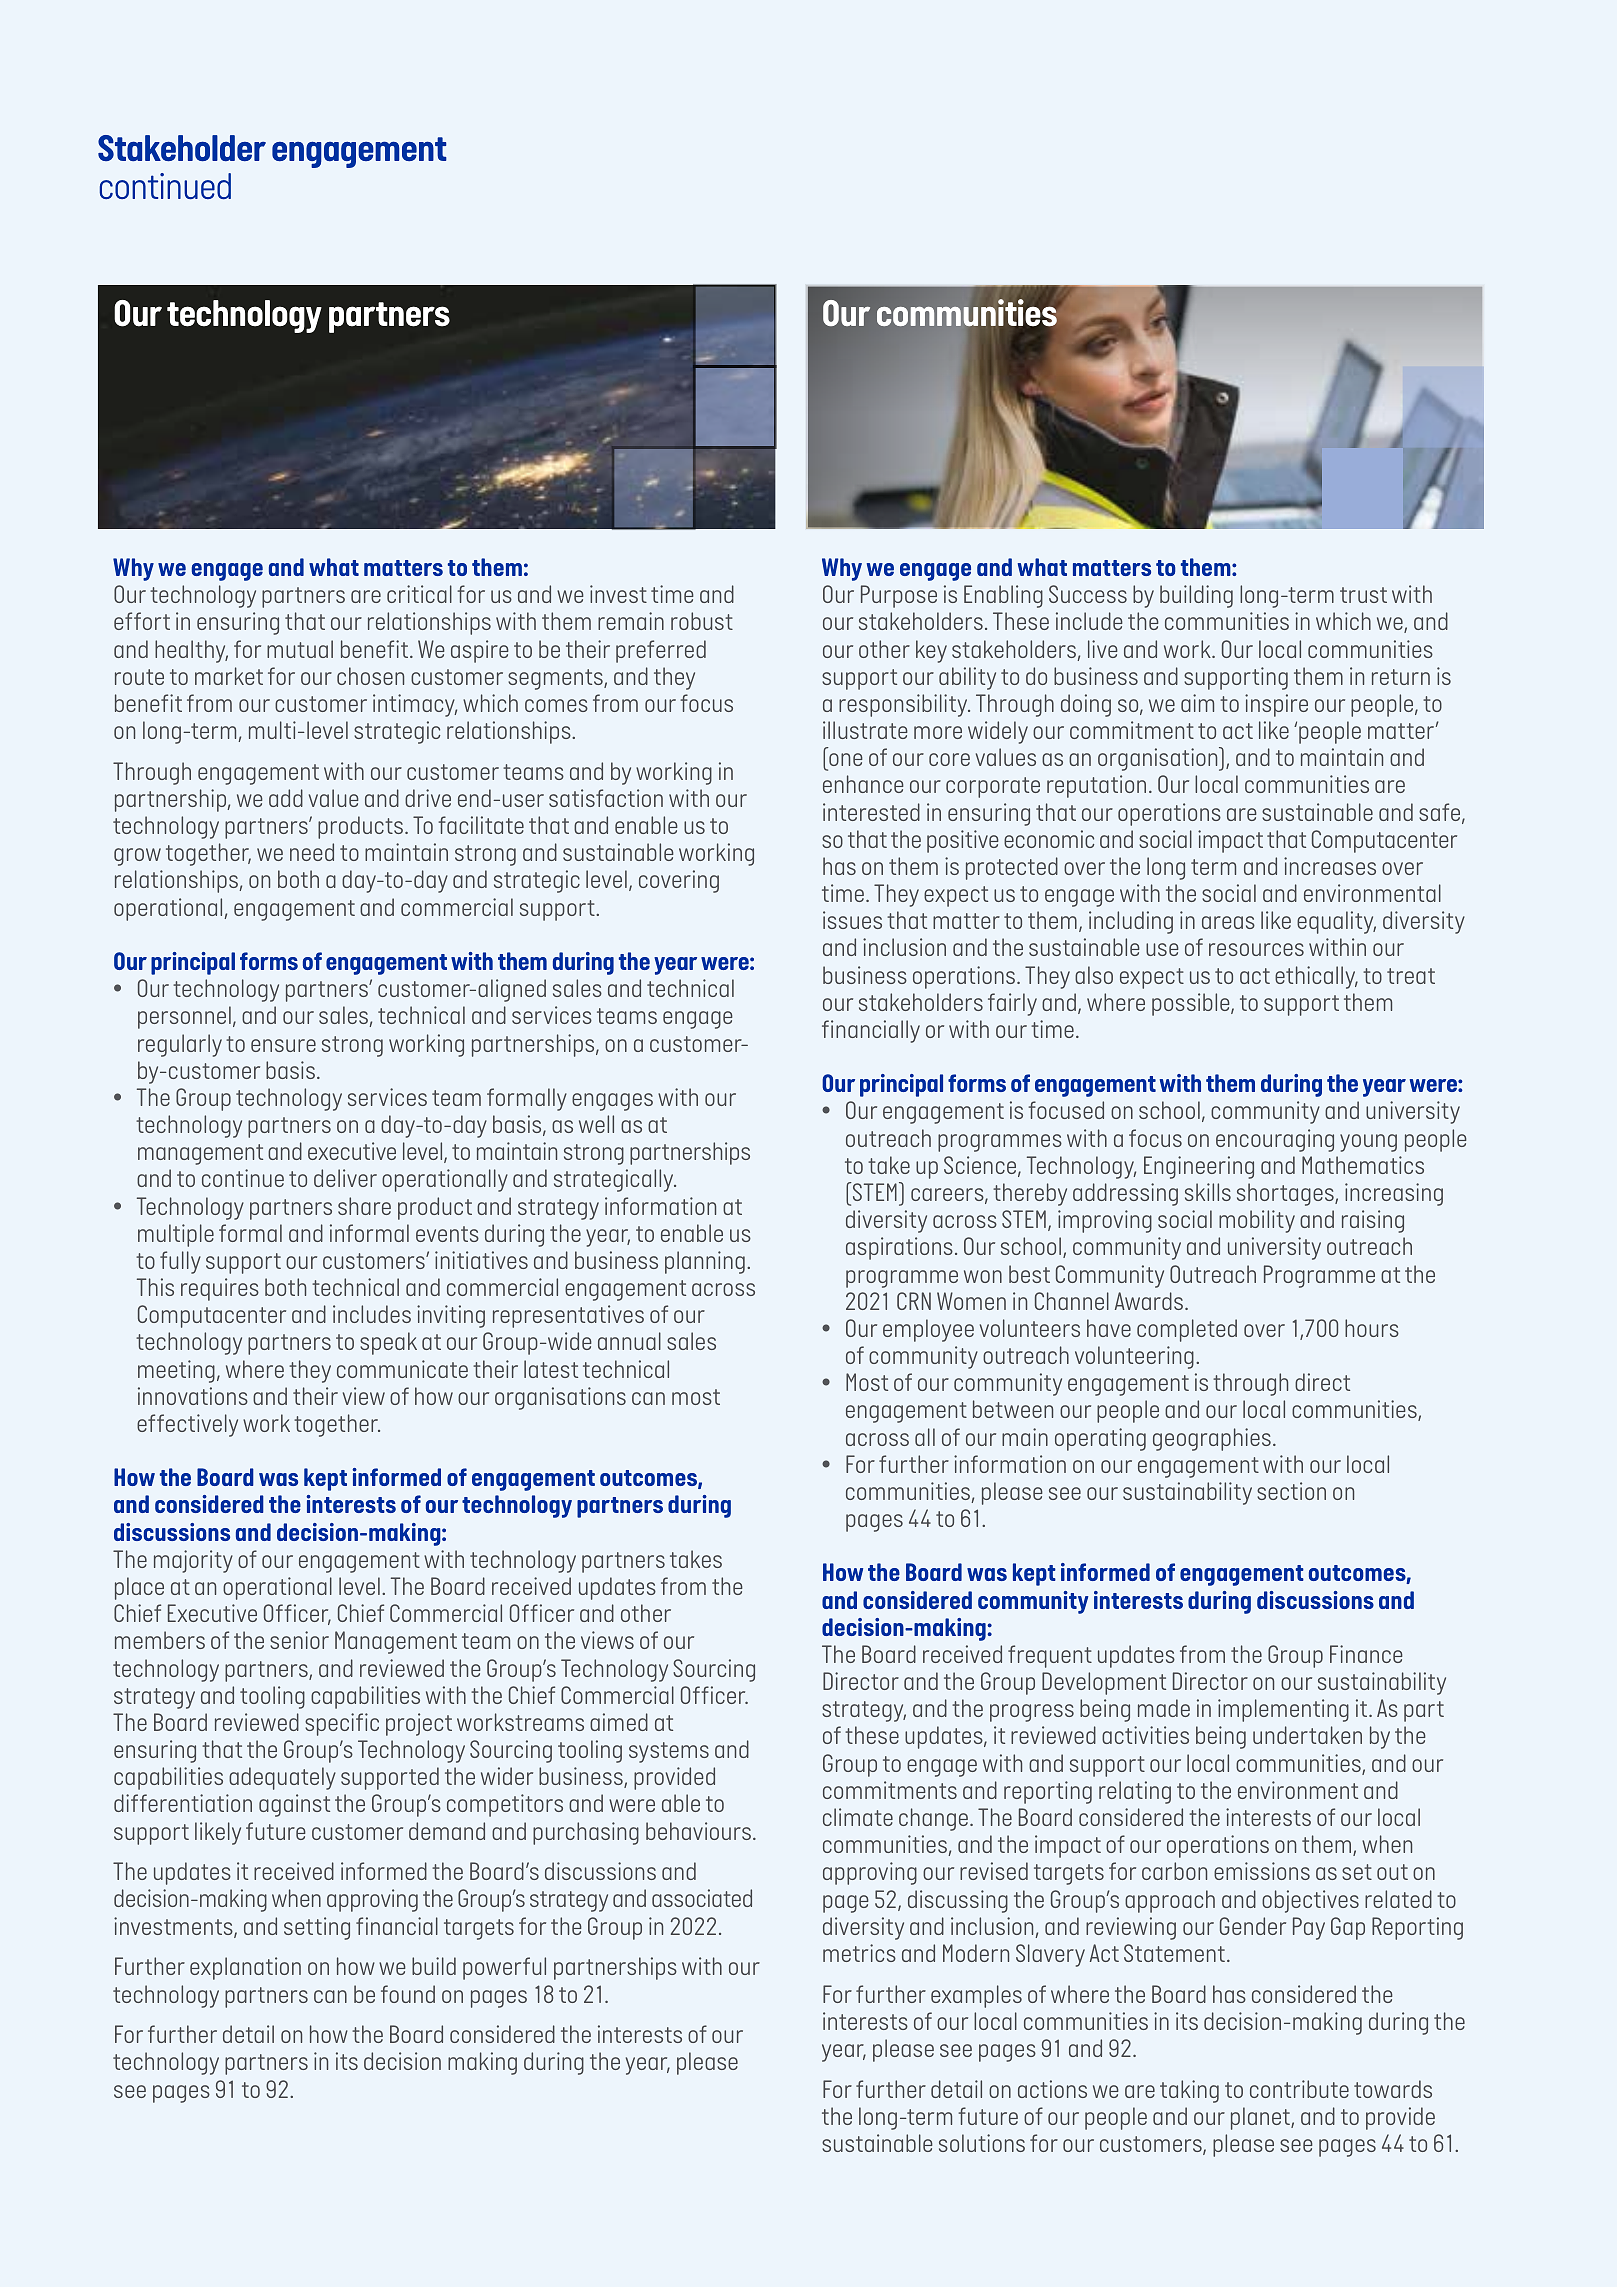 This document has width=1617, height=2287. Describe the element at coordinates (1187, 1330) in the document. I see `completed` at that location.
